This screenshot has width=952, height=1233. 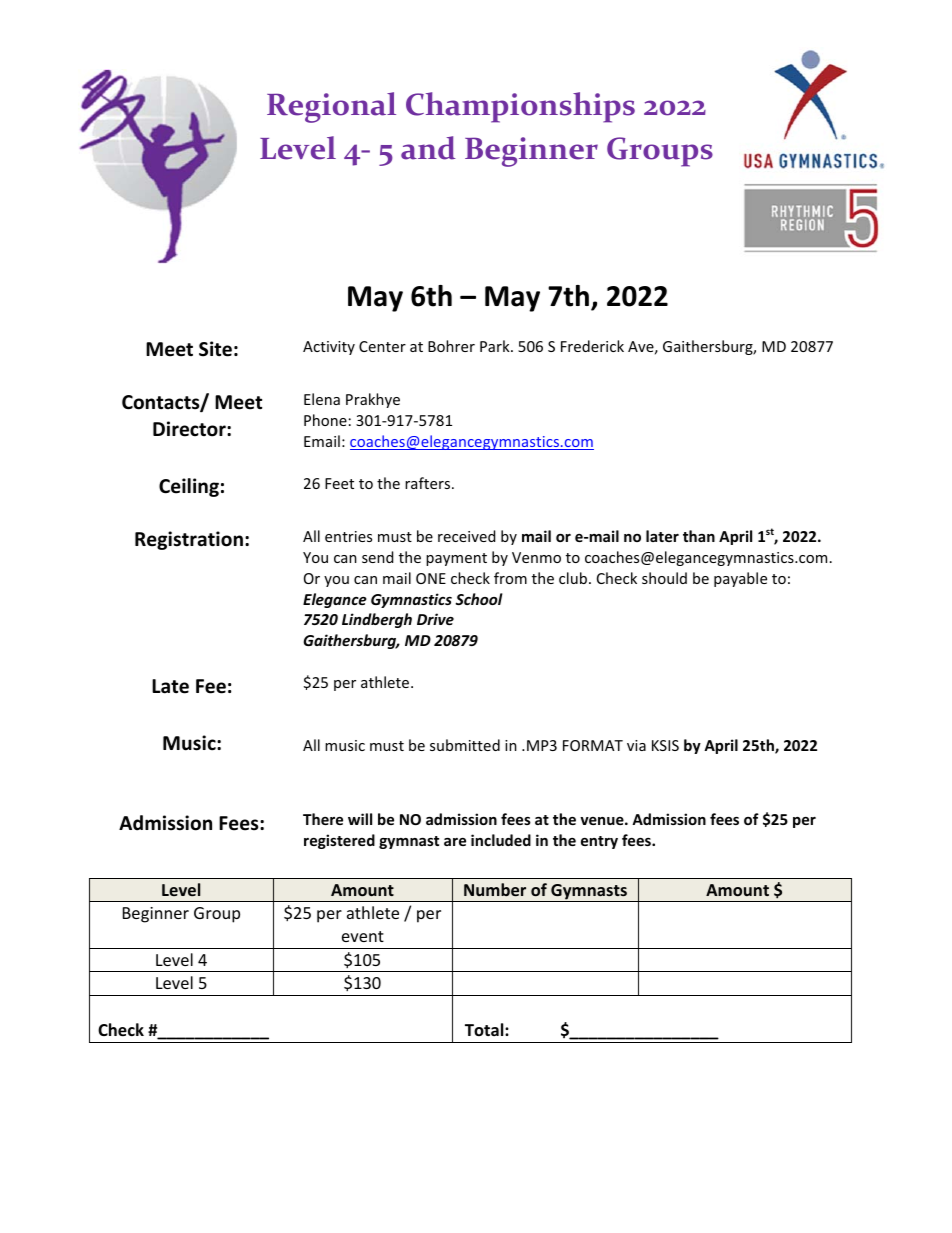 I want to click on There, so click(x=323, y=819).
